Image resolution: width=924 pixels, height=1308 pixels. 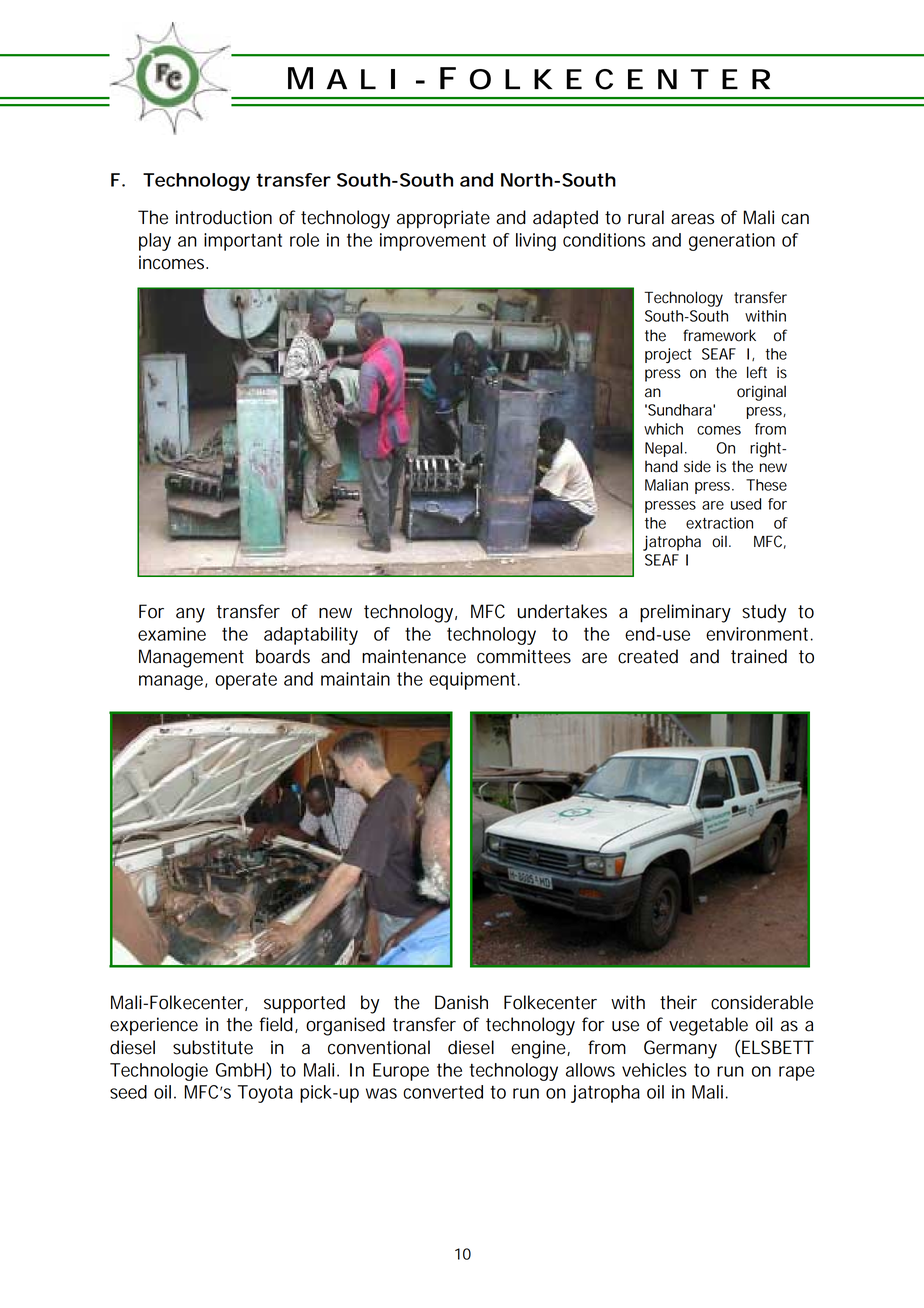 I want to click on equipment, so click(x=474, y=681).
